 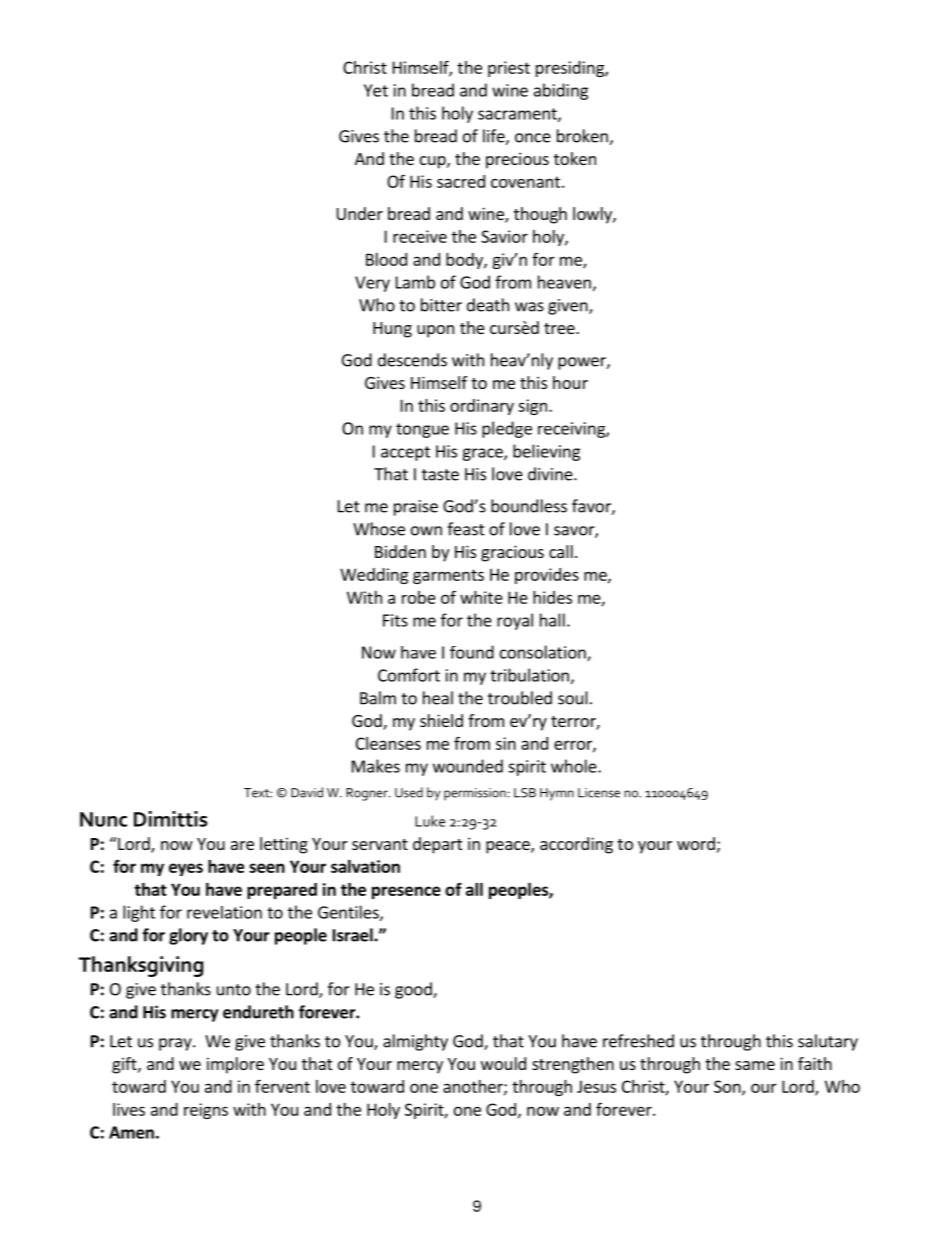 I want to click on ordinary, so click(x=482, y=407).
